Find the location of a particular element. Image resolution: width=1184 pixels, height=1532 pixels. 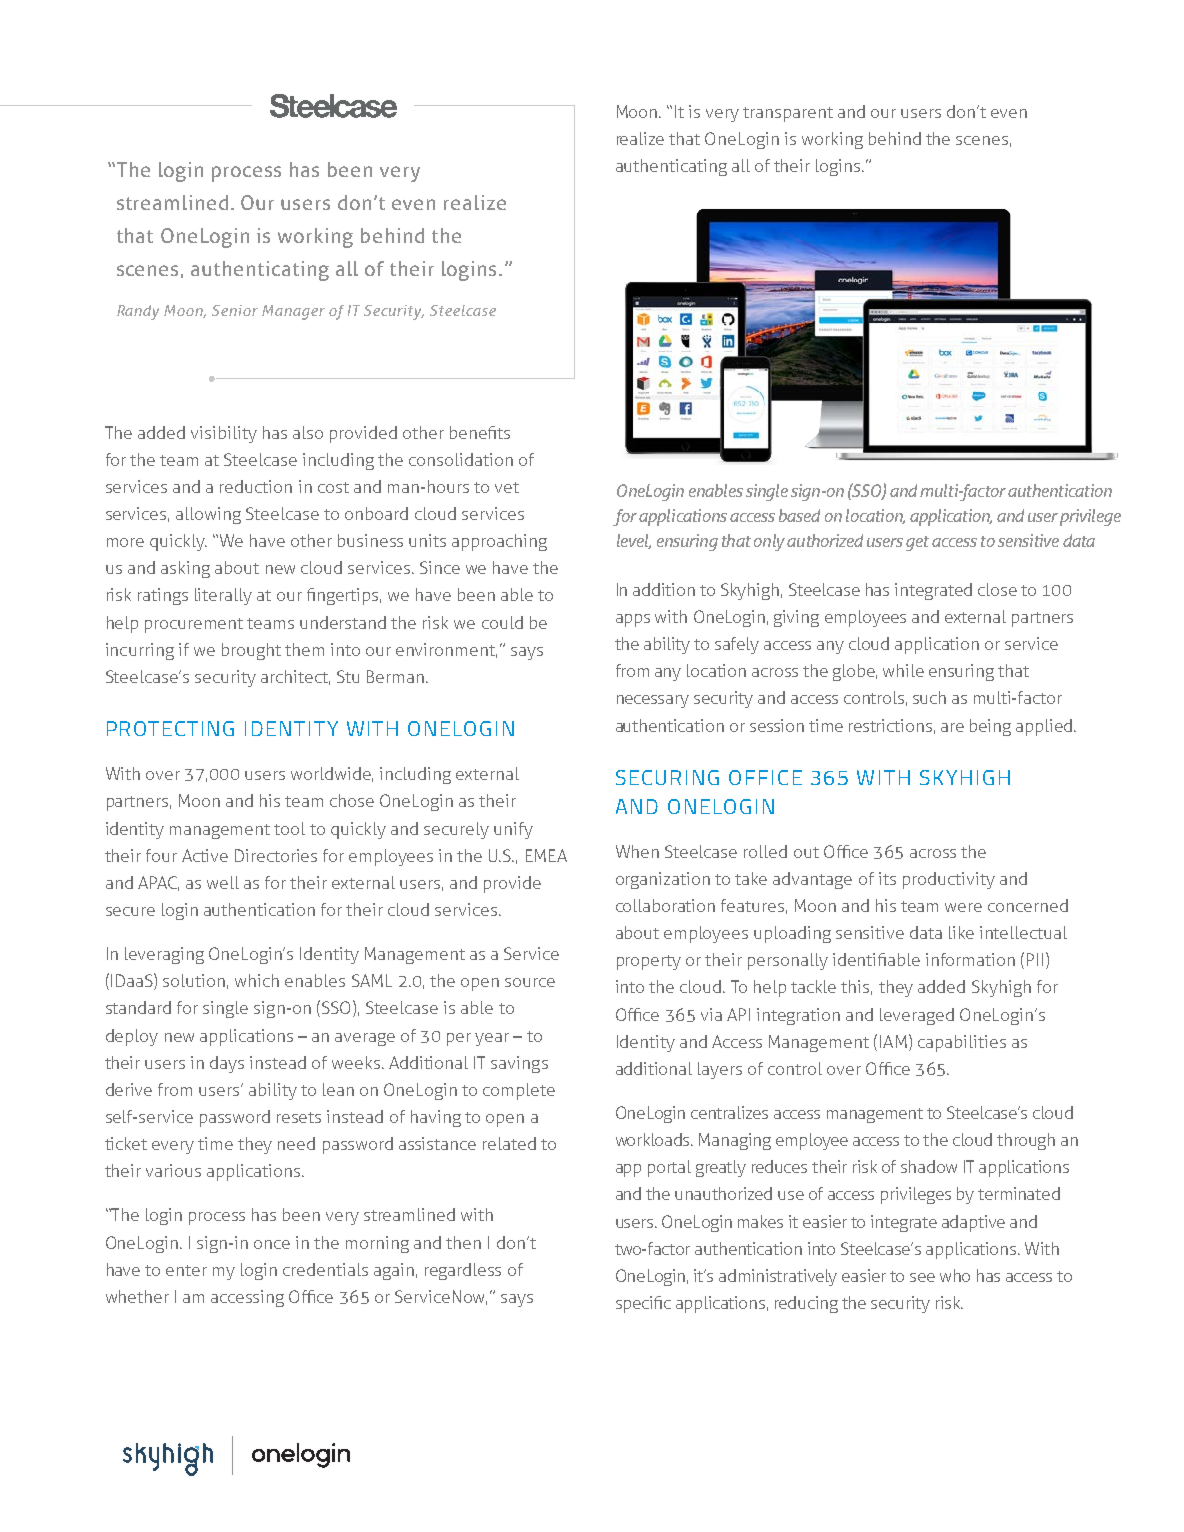

see is located at coordinates (922, 1277).
